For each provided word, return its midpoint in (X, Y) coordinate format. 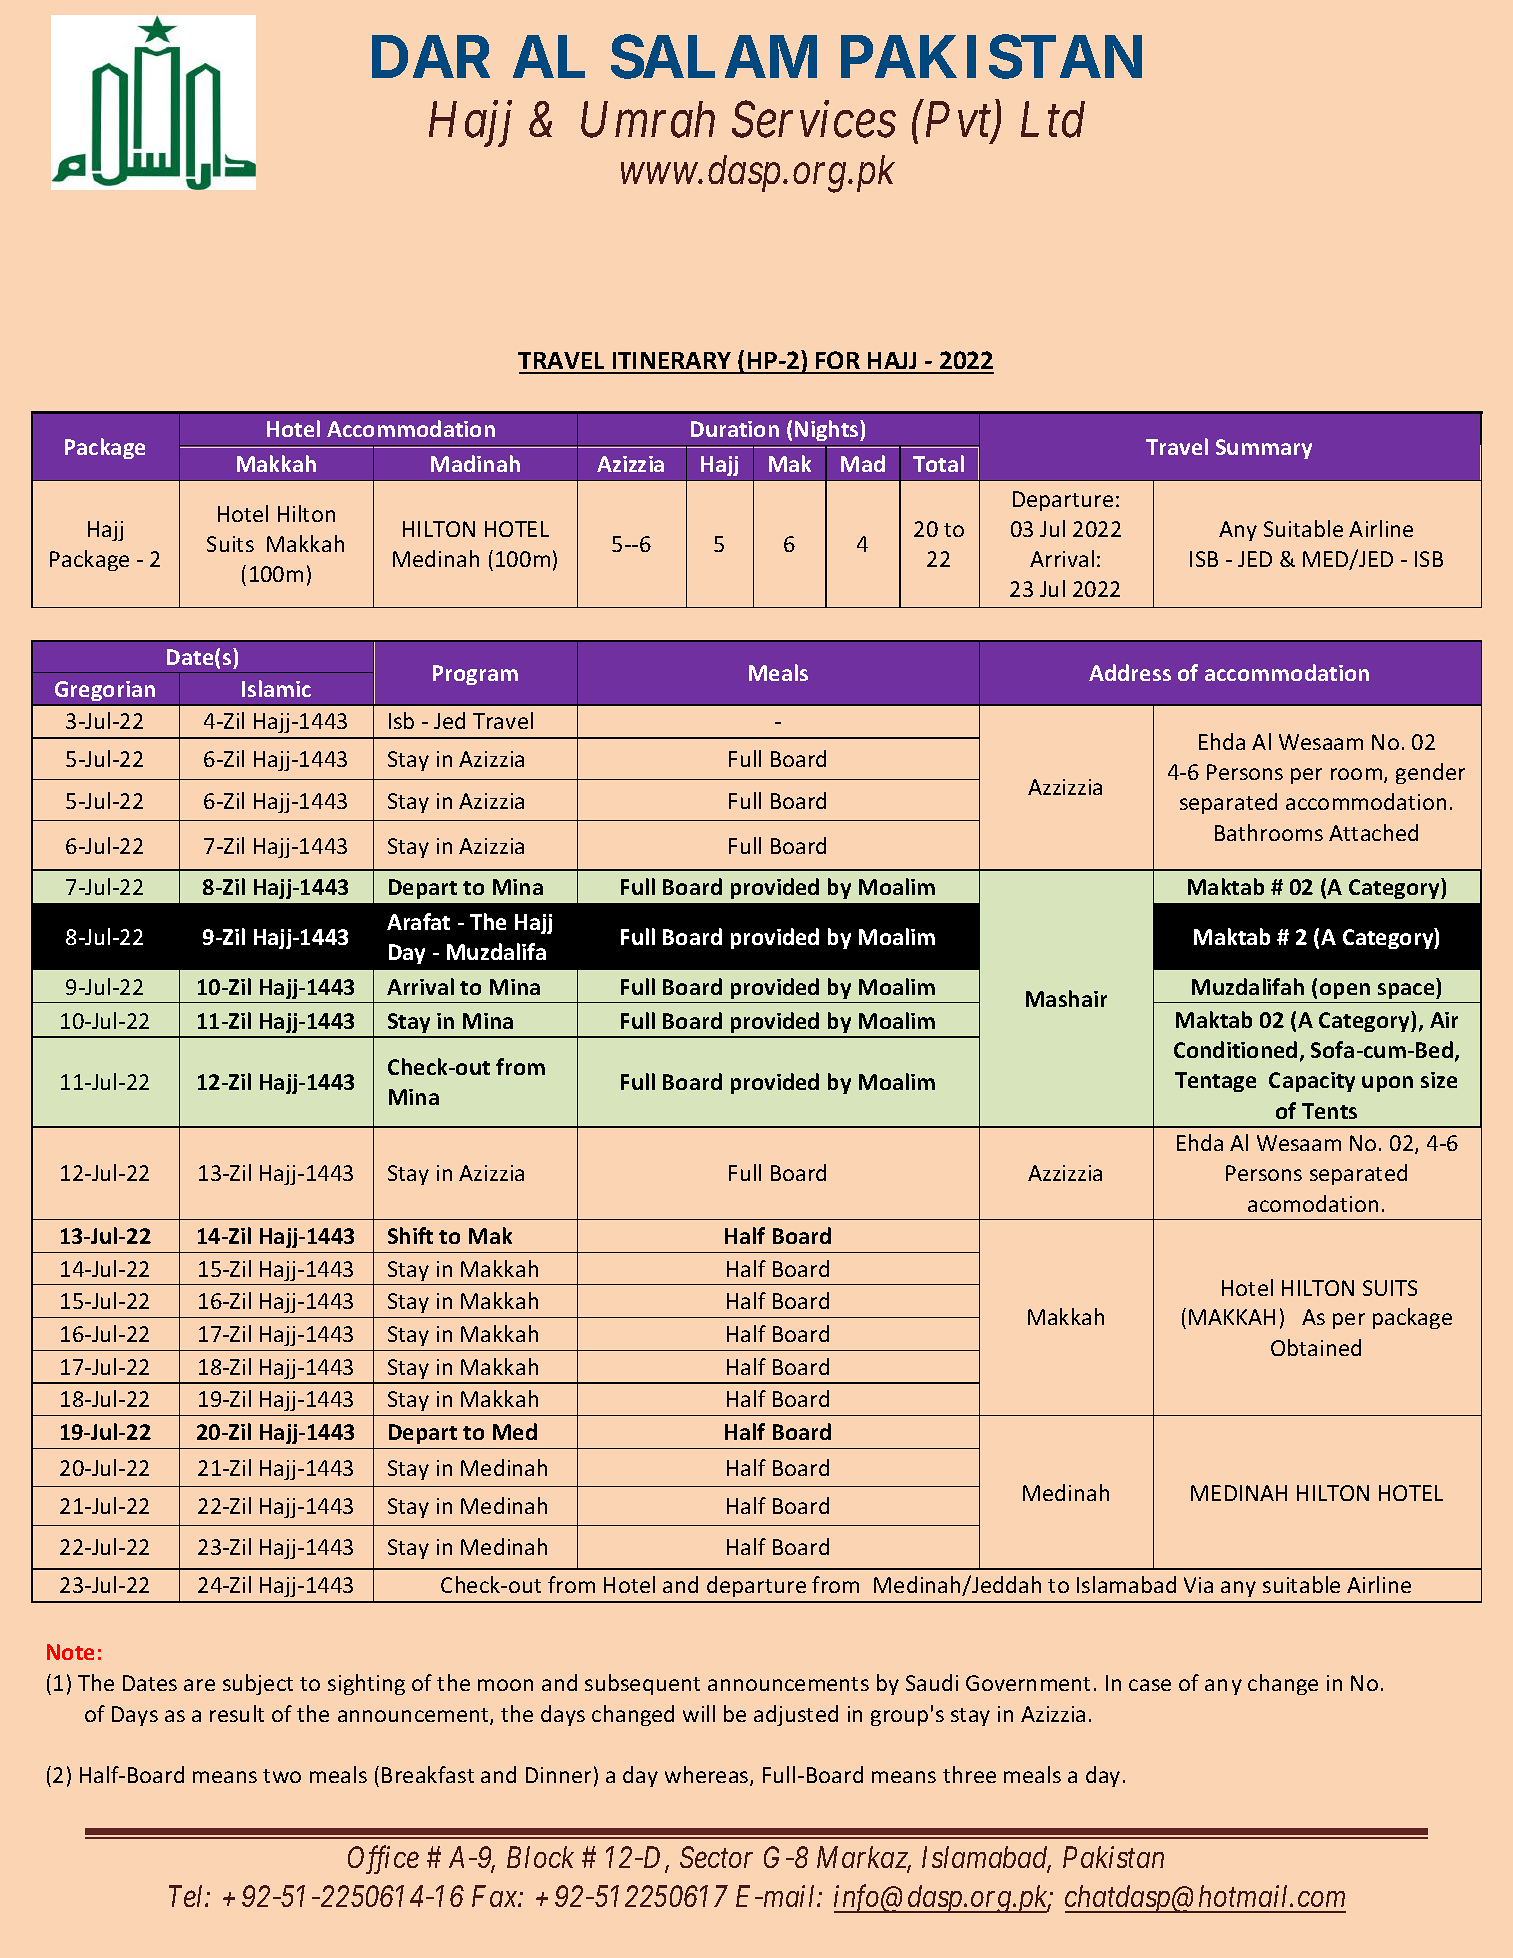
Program (475, 675)
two (282, 1776)
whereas (708, 1776)
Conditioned (1235, 1049)
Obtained (1316, 1347)
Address (1130, 672)
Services (814, 120)
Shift (410, 1235)
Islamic (276, 688)
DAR (431, 56)
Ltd (1053, 119)
